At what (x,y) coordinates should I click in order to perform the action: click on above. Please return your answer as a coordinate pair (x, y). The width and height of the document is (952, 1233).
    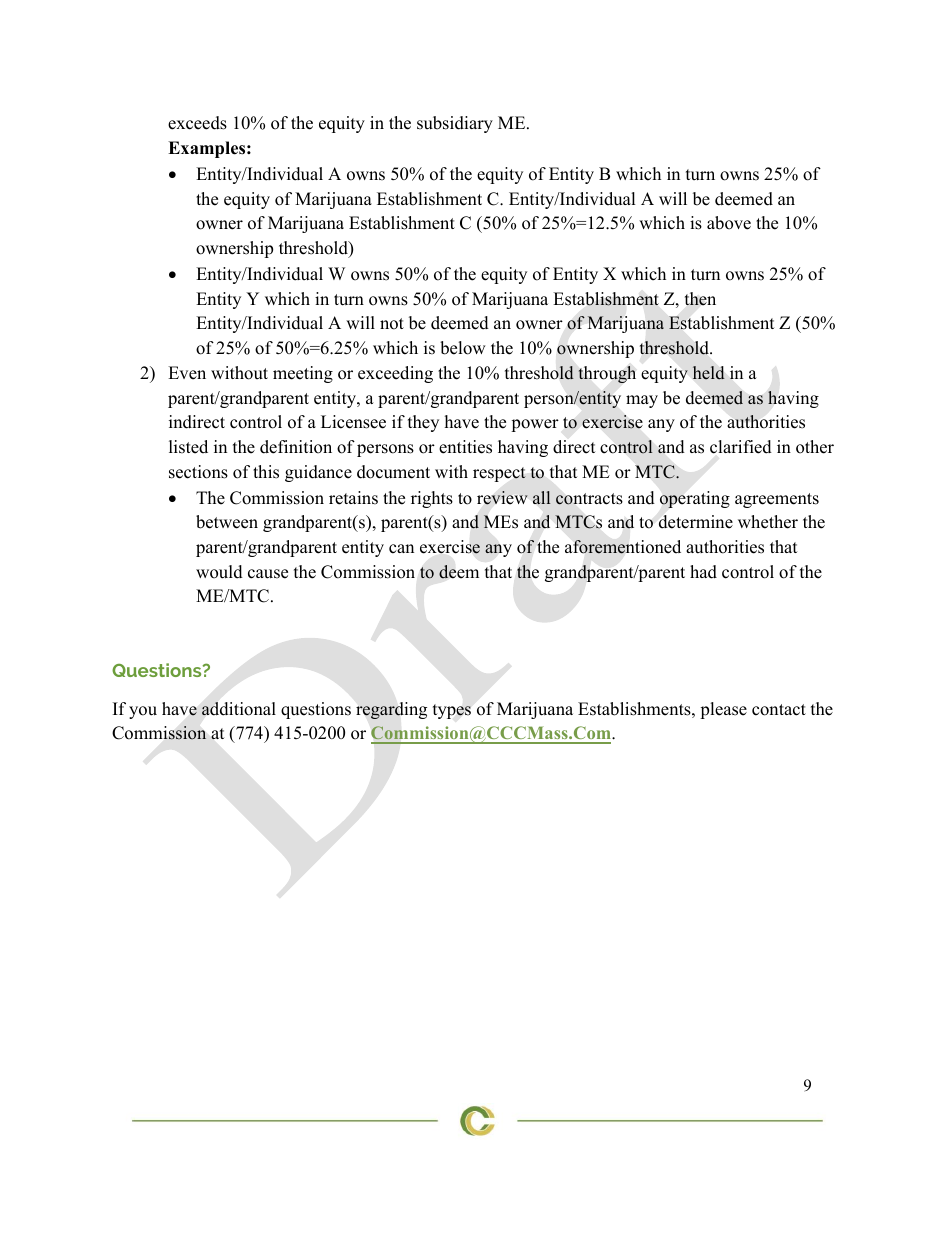
    Looking at the image, I should click on (729, 223).
